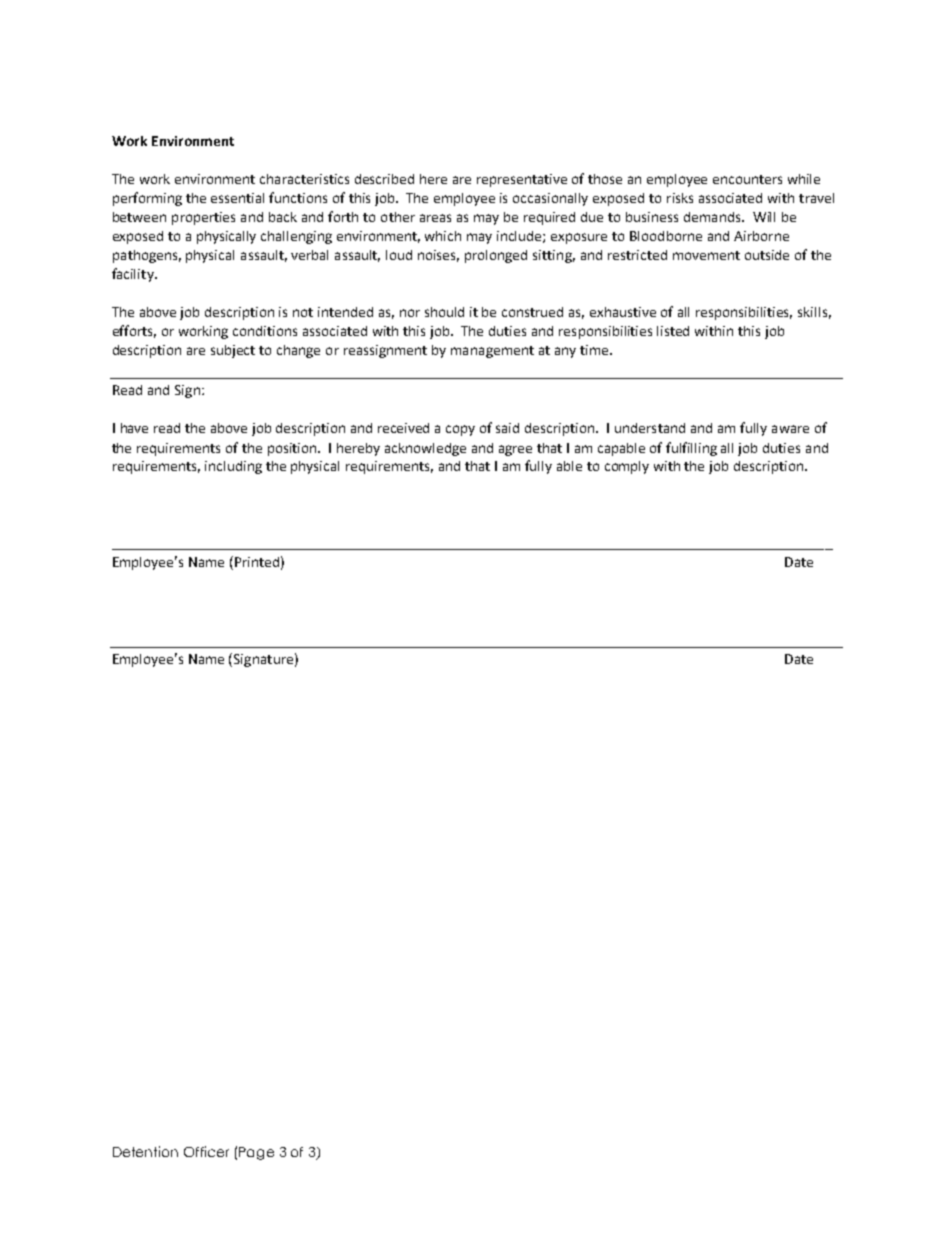 The width and height of the screenshot is (952, 1233). Describe the element at coordinates (627, 467) in the screenshot. I see `comply` at that location.
